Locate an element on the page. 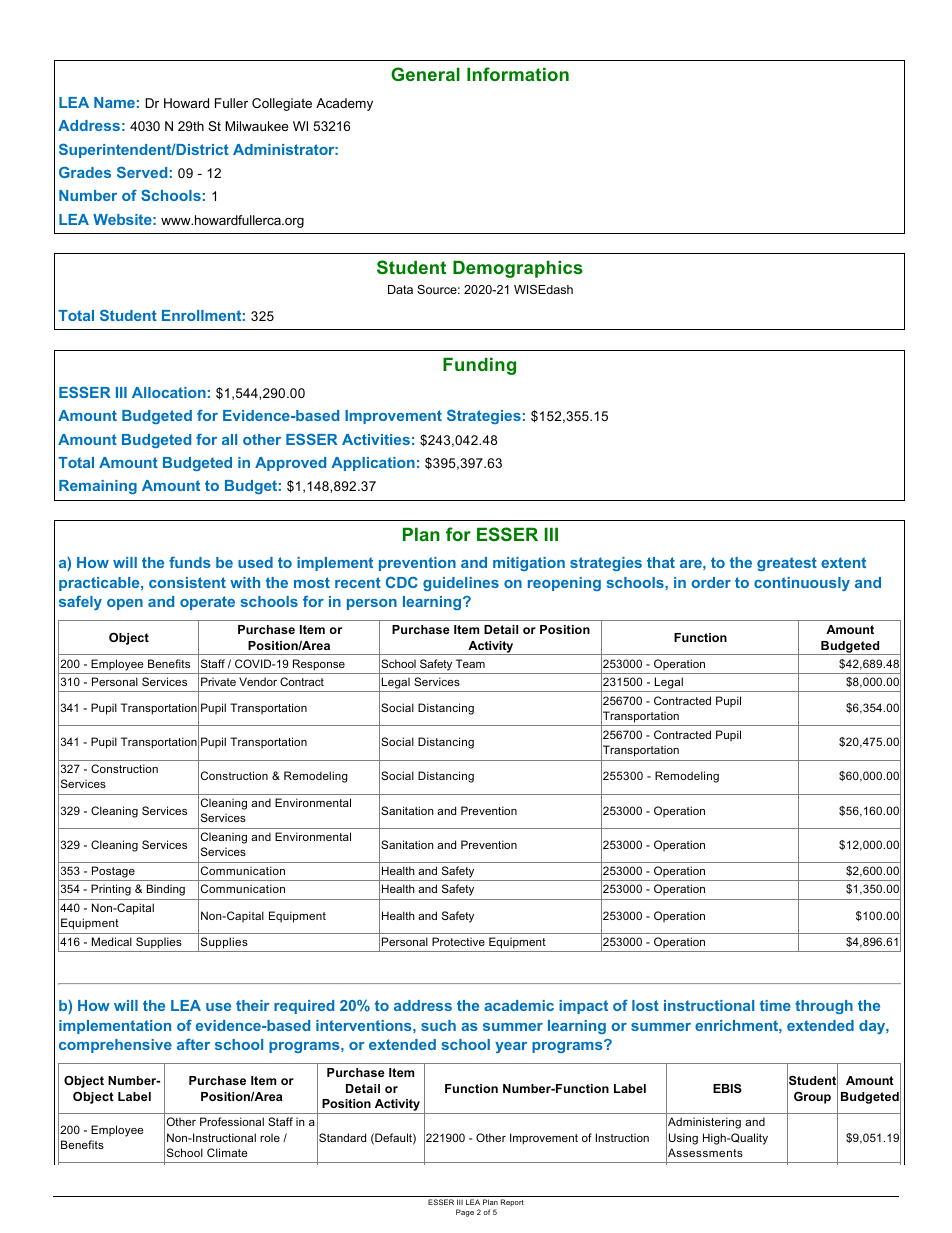 The image size is (952, 1233). Using is located at coordinates (683, 1139).
